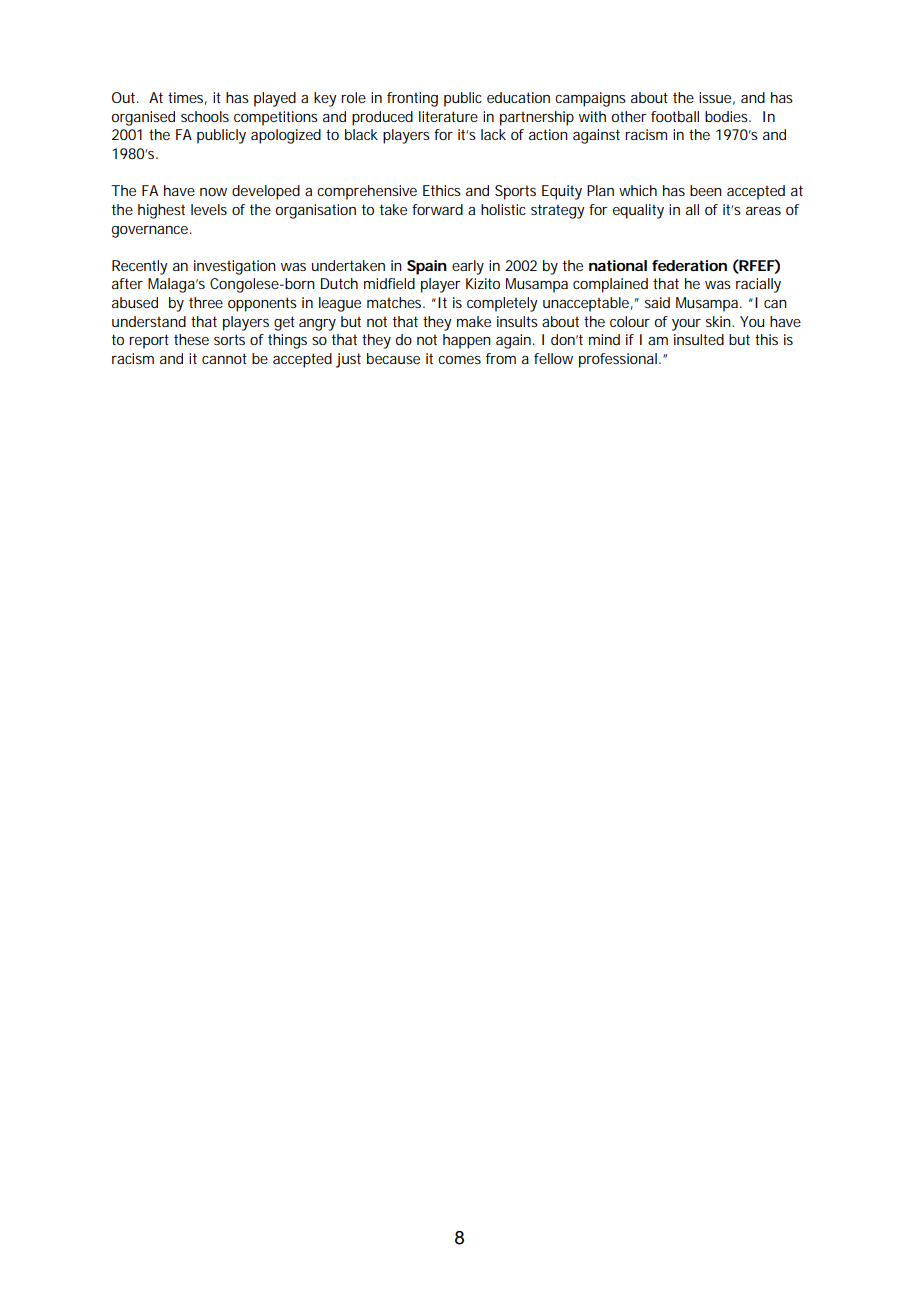  Describe the element at coordinates (412, 99) in the image. I see `fronting` at that location.
